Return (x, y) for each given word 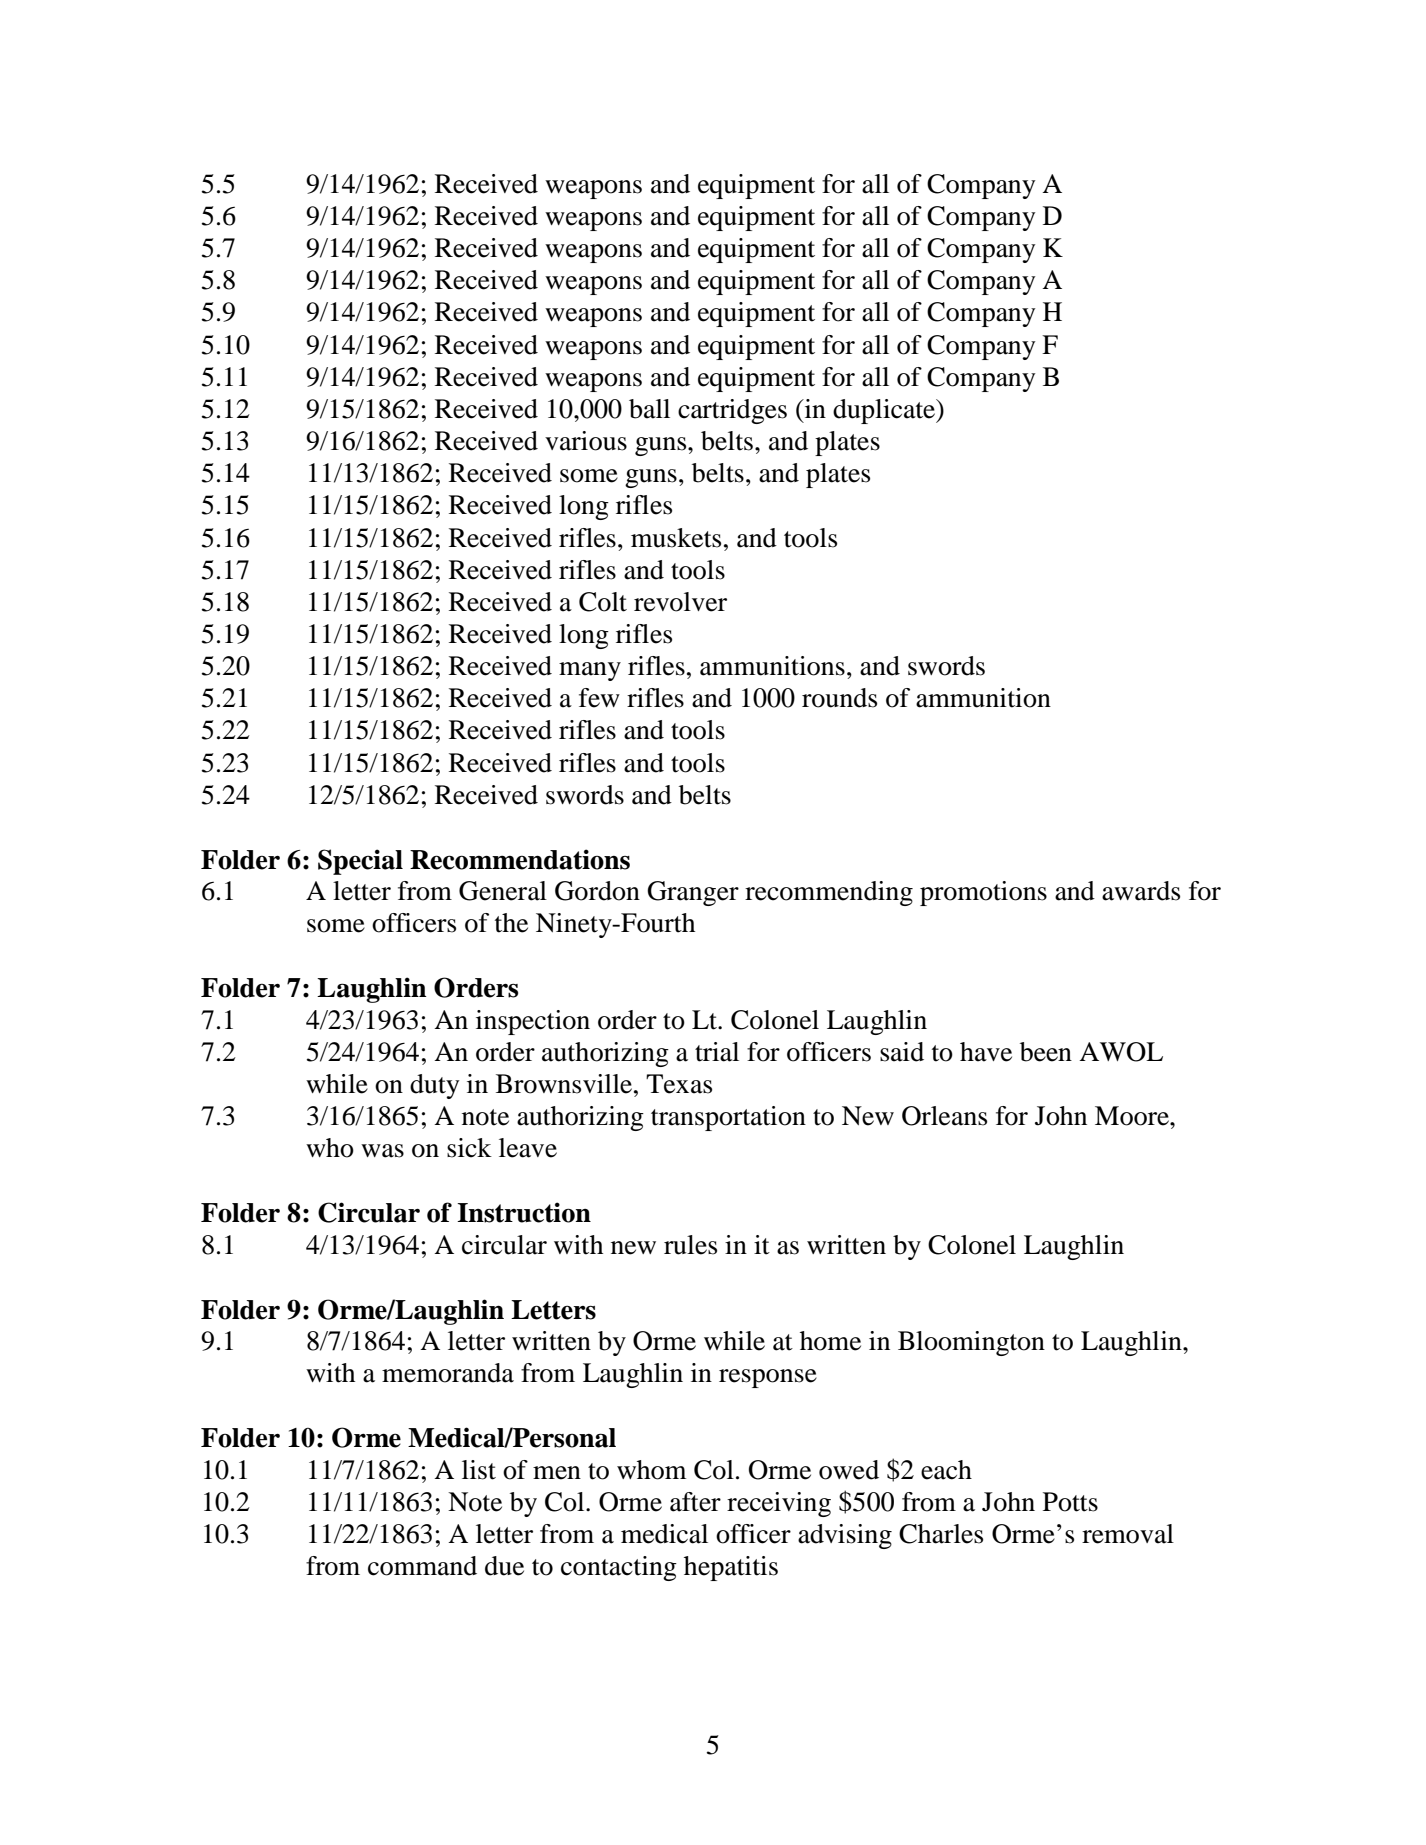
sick (469, 1148)
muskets (676, 538)
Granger (693, 893)
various (586, 441)
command (422, 1566)
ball (649, 409)
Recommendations (520, 859)
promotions (983, 893)
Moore (1133, 1116)
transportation (728, 1118)
